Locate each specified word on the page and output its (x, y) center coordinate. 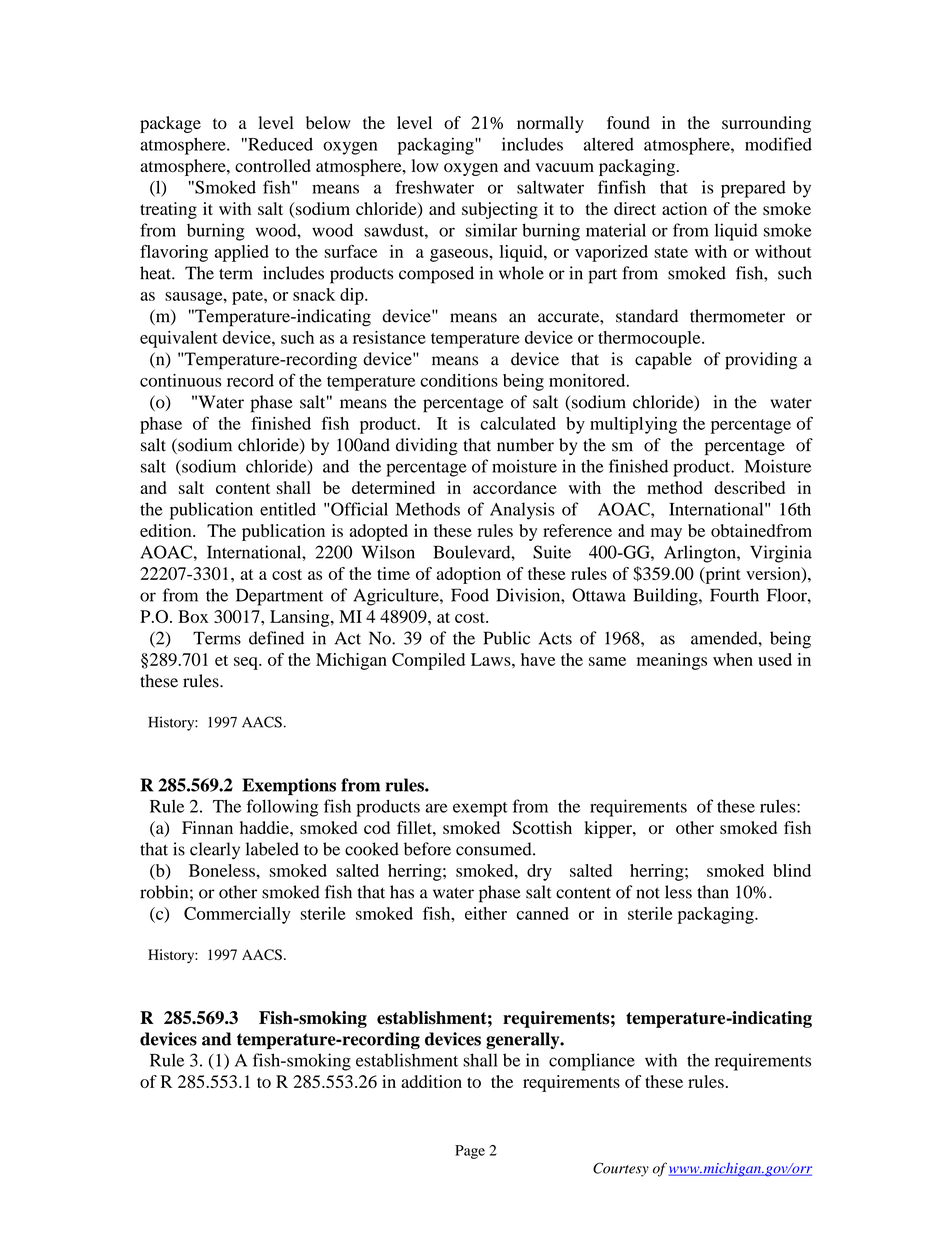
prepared (753, 189)
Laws (492, 659)
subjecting (500, 210)
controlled (273, 166)
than (713, 892)
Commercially (237, 915)
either (486, 913)
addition (431, 1081)
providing (761, 361)
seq (247, 663)
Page (470, 1152)
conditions (459, 380)
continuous (180, 380)
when (733, 659)
